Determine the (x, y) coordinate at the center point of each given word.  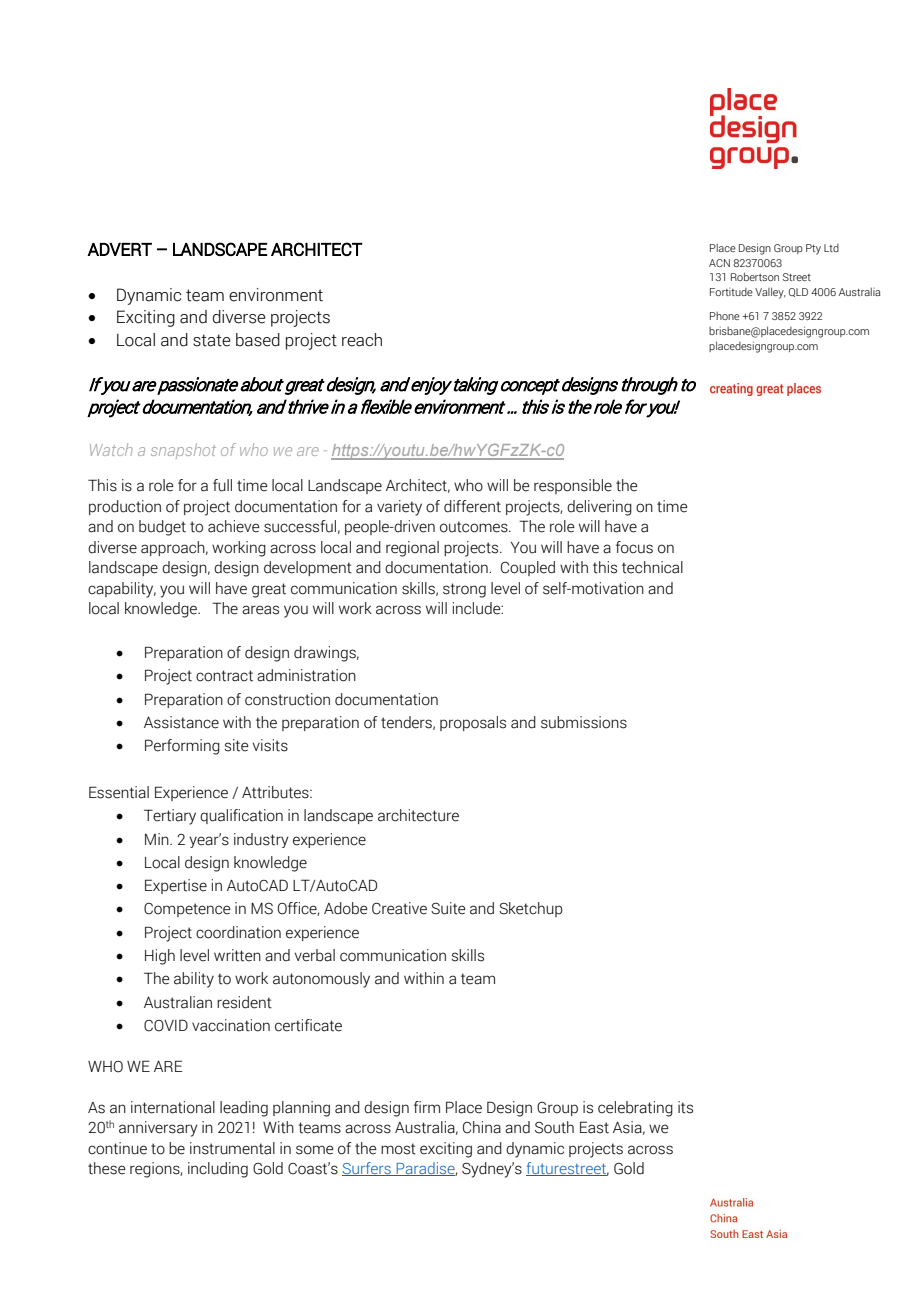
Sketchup (531, 909)
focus (634, 547)
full (222, 485)
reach (362, 340)
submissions (584, 722)
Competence (187, 910)
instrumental (232, 1148)
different (472, 506)
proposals (473, 723)
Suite (448, 908)
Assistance (181, 722)
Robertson (755, 276)
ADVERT (119, 249)
